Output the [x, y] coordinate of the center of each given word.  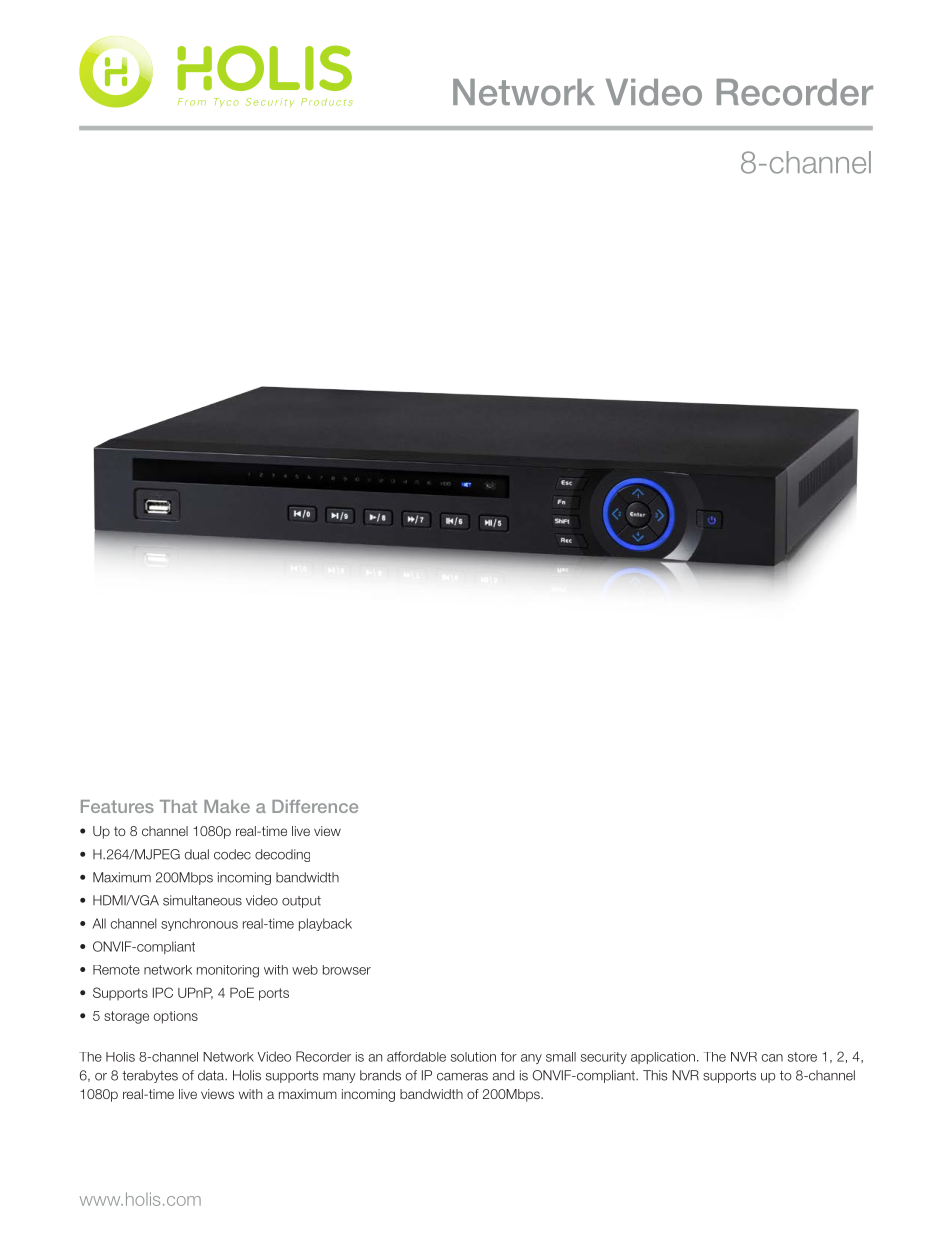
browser [347, 970]
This [655, 1075]
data [212, 1075]
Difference [315, 806]
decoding [282, 855]
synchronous [199, 924]
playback [325, 924]
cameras [462, 1077]
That [178, 806]
